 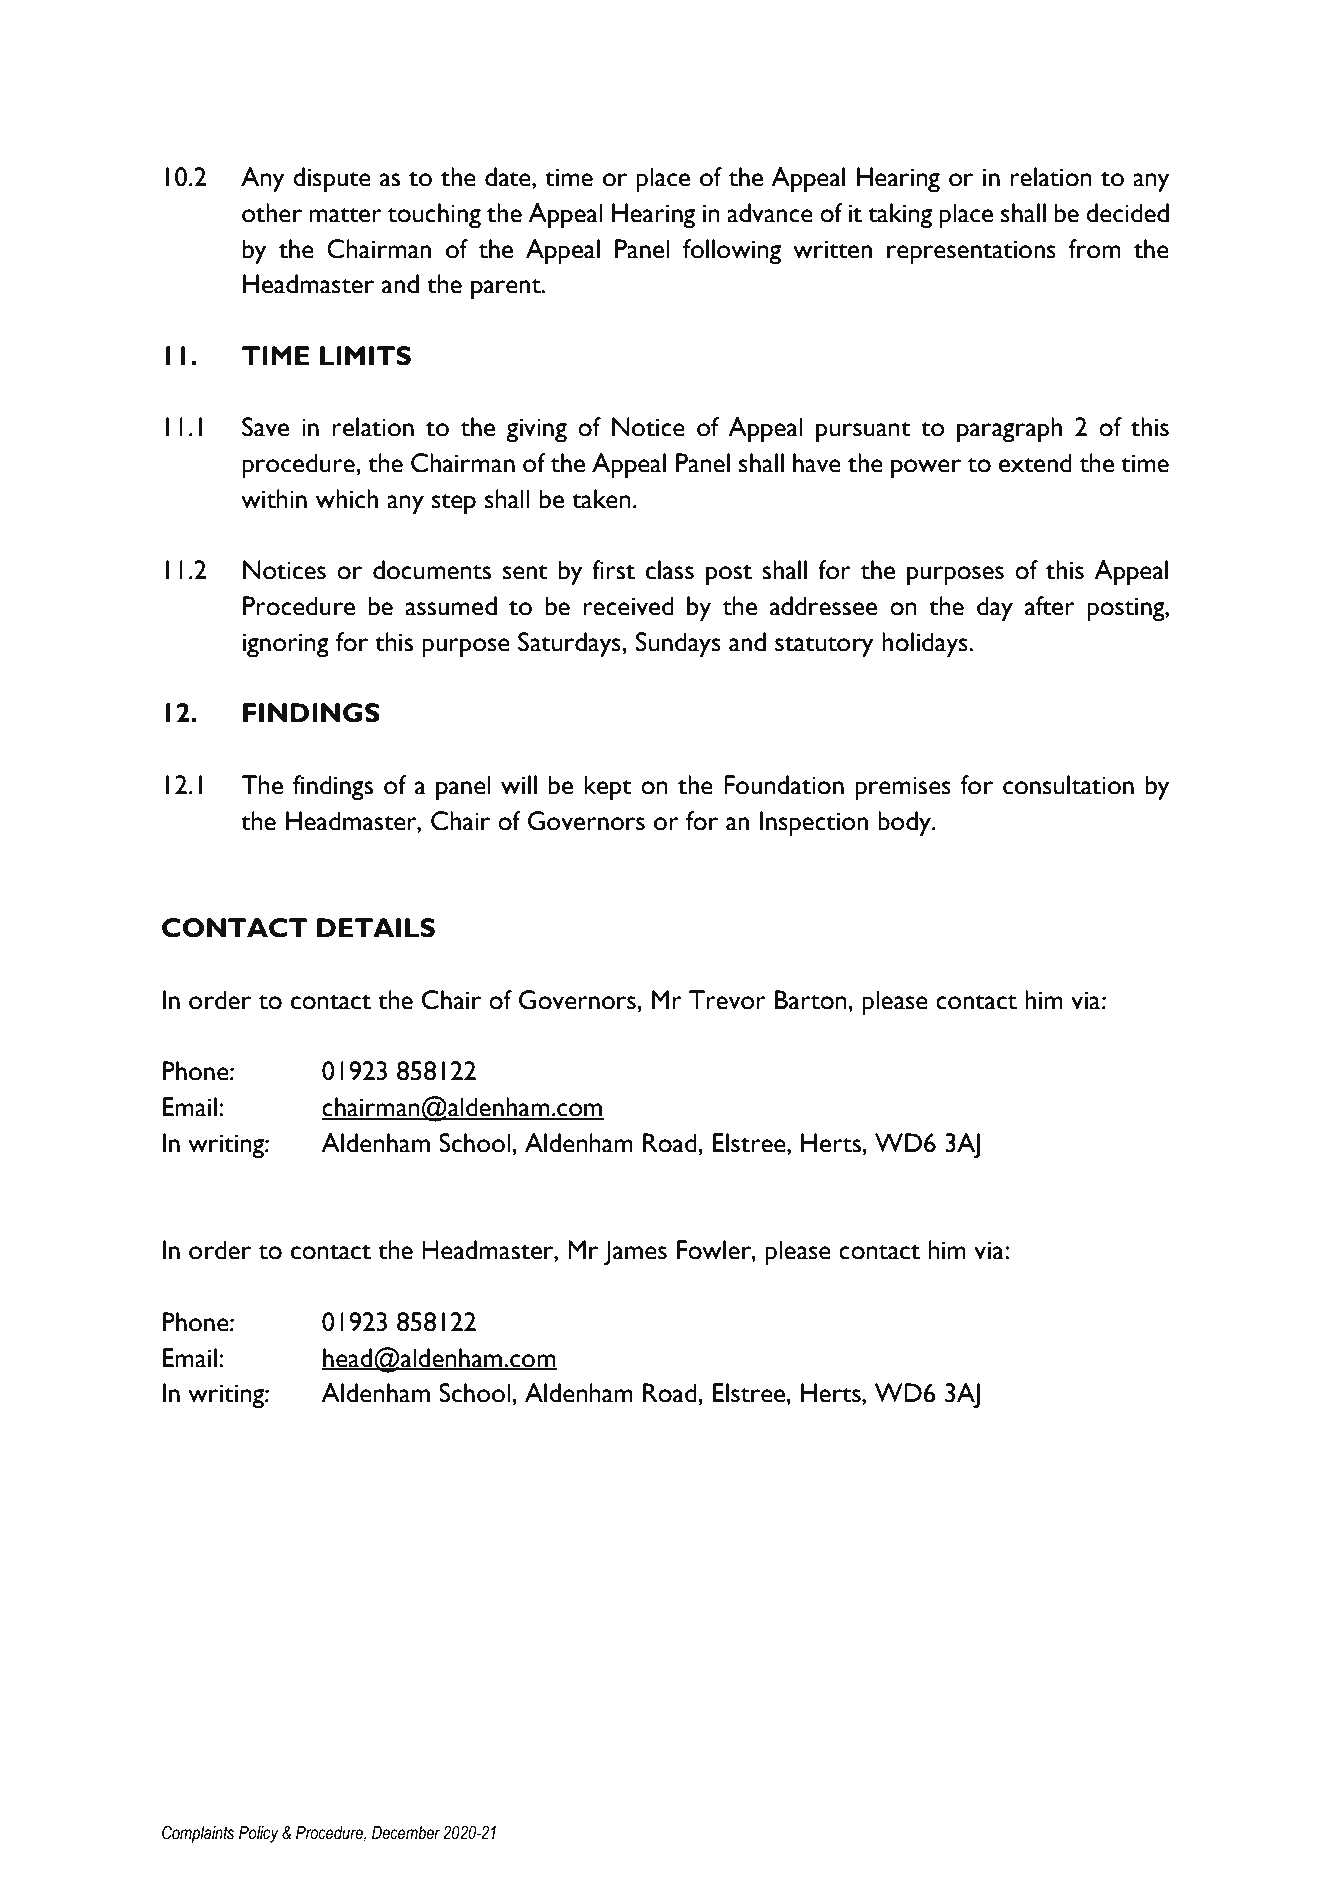 What do you see at coordinates (1094, 249) in the document?
I see `from` at bounding box center [1094, 249].
